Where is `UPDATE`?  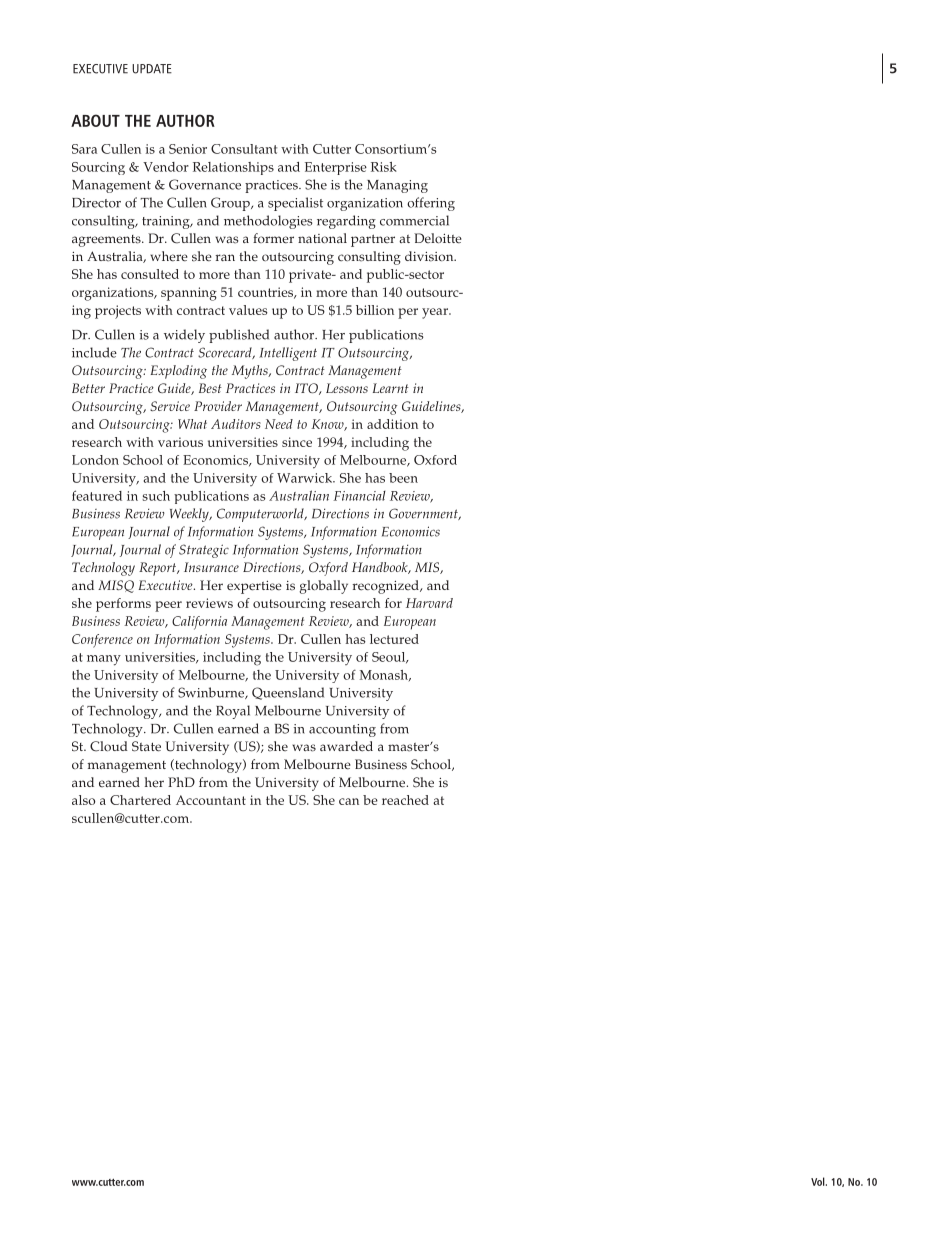
UPDATE is located at coordinates (152, 69).
